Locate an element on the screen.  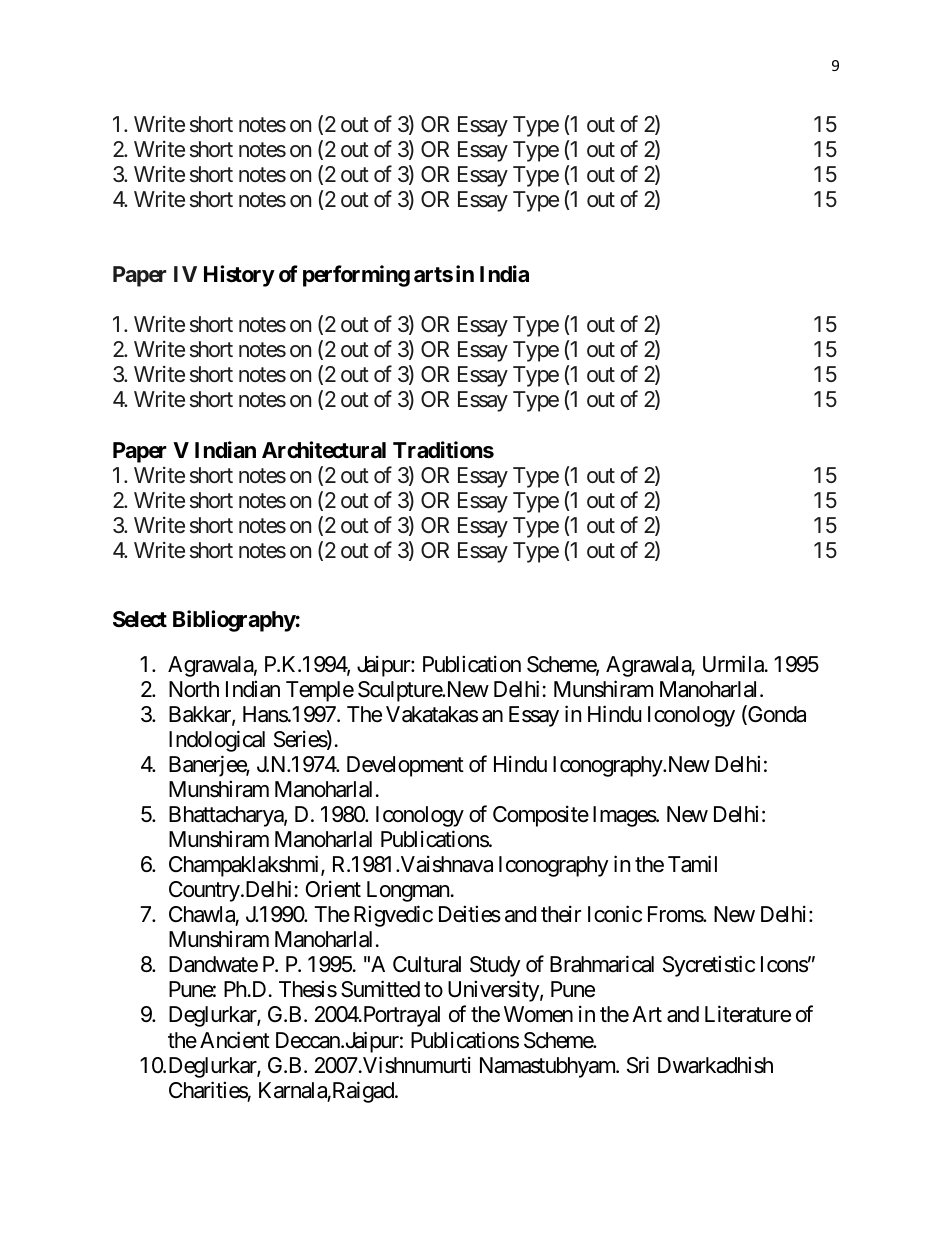
their is located at coordinates (561, 914).
